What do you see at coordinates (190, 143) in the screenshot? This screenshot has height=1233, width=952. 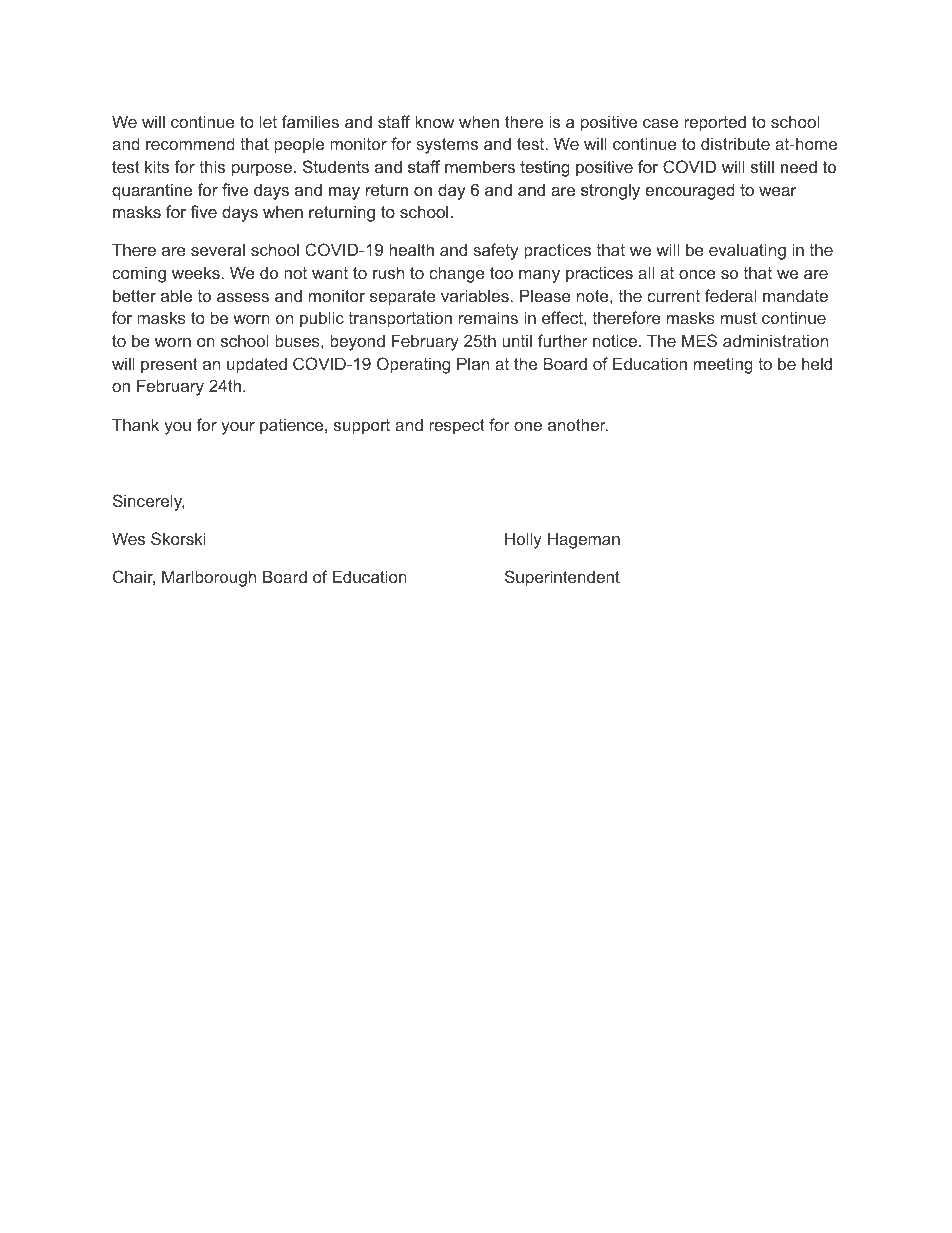 I see `recommend` at bounding box center [190, 143].
